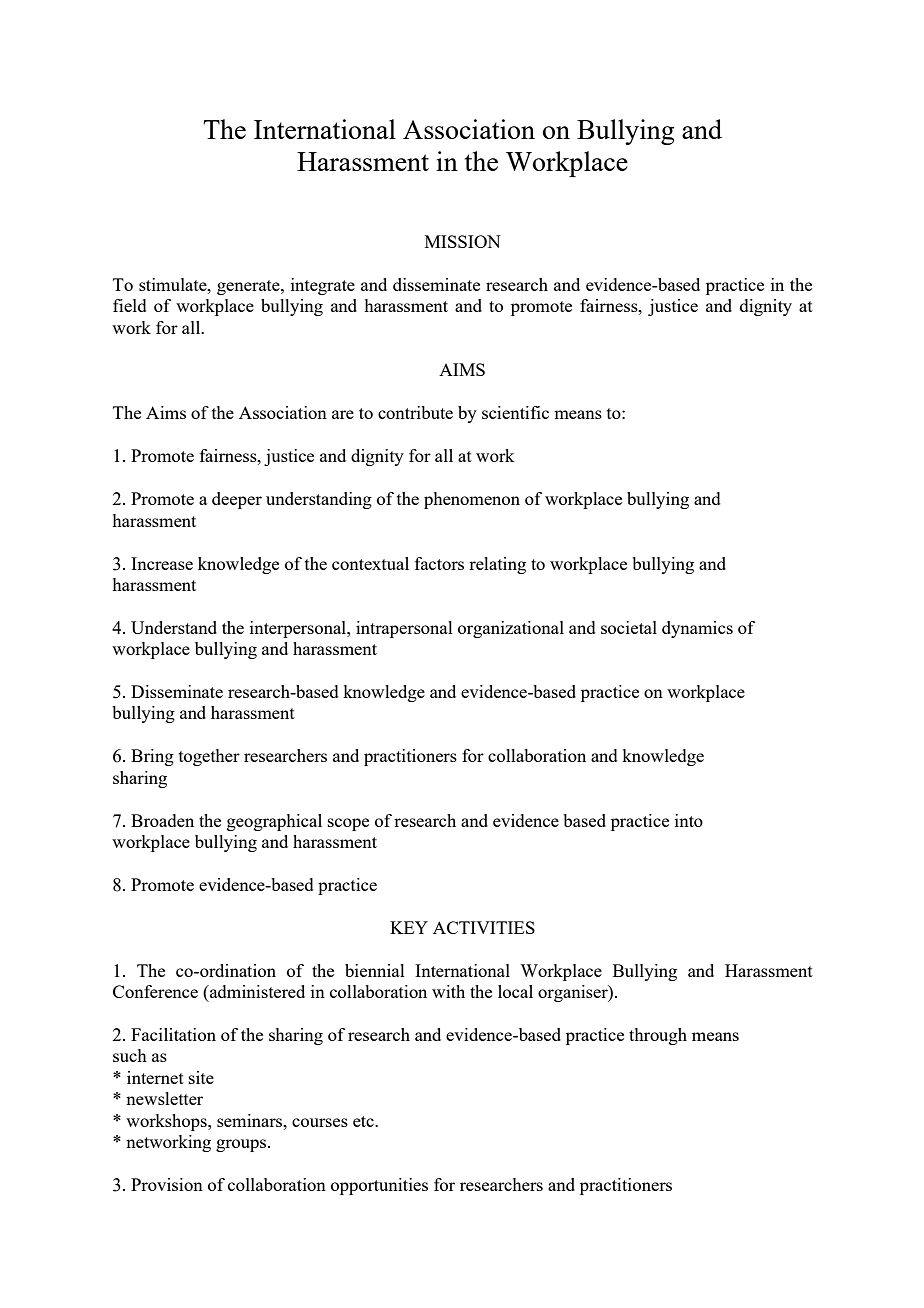 This document has height=1308, width=924. What do you see at coordinates (472, 500) in the document?
I see `phenomenon` at bounding box center [472, 500].
